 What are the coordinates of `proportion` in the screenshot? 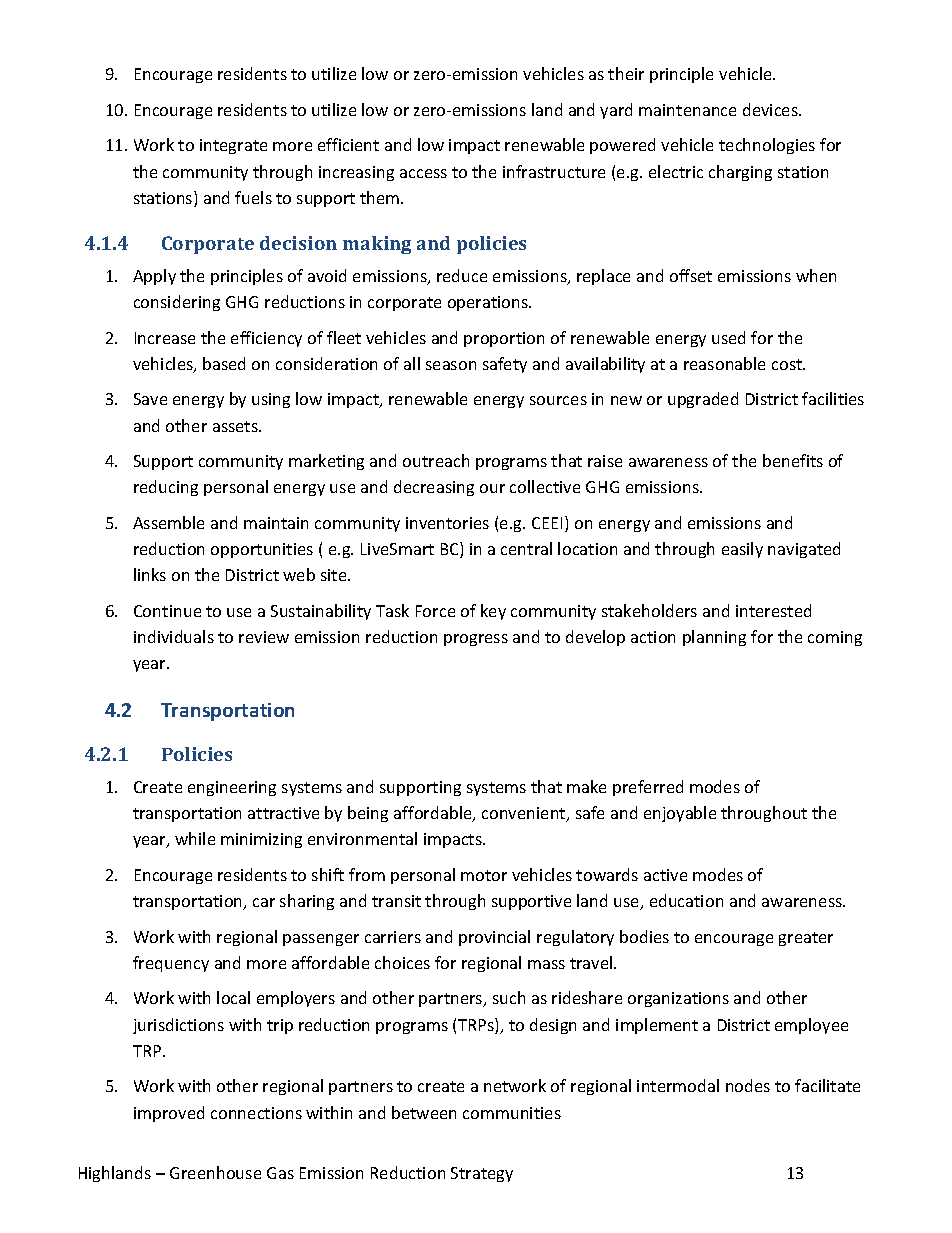 It's located at (504, 339).
